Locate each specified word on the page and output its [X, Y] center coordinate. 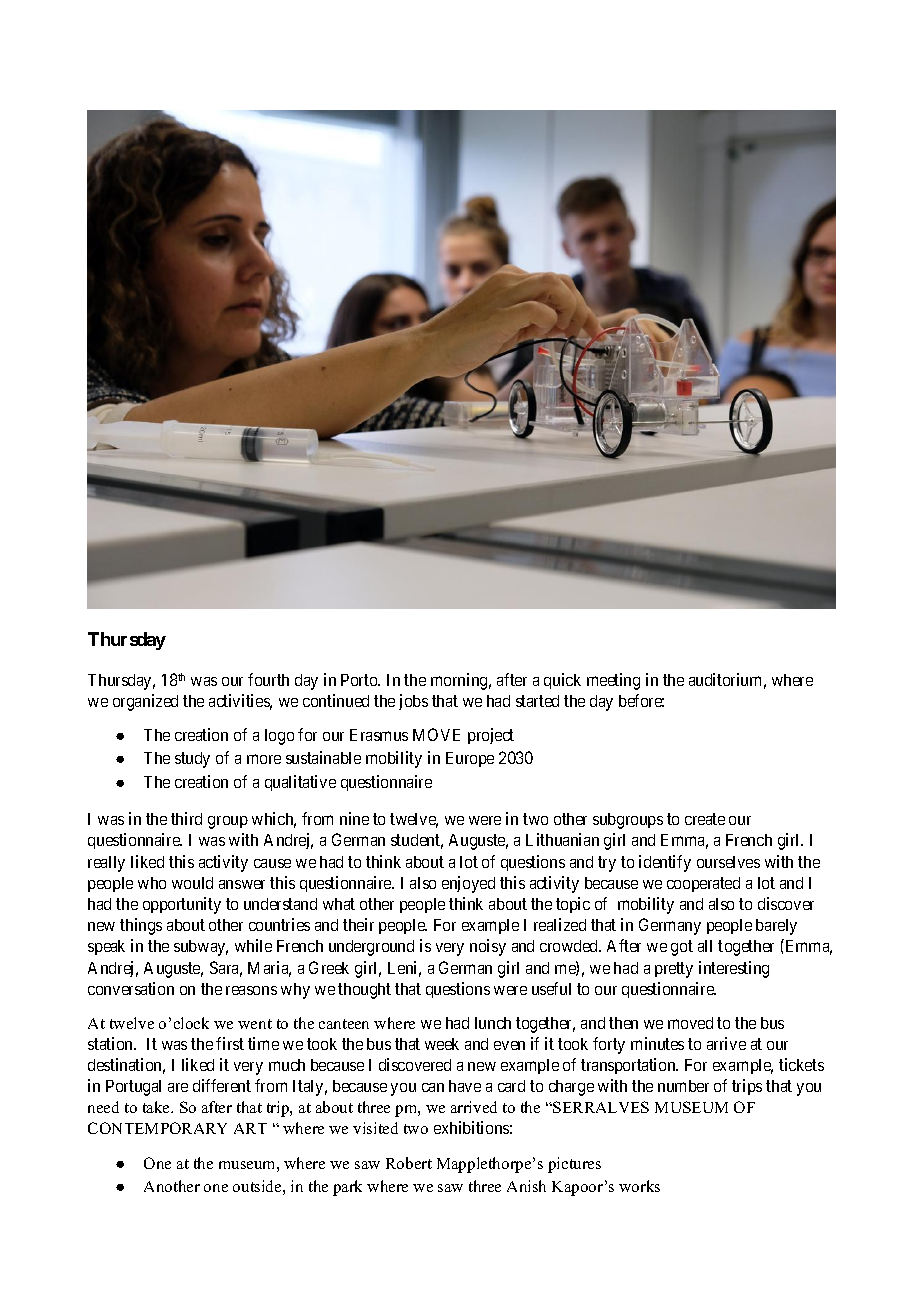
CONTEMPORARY [157, 1128]
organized [145, 702]
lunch [493, 1023]
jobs [413, 702]
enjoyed [468, 884]
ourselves [728, 862]
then [623, 1023]
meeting [613, 681]
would [192, 883]
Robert [409, 1163]
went [255, 1024]
